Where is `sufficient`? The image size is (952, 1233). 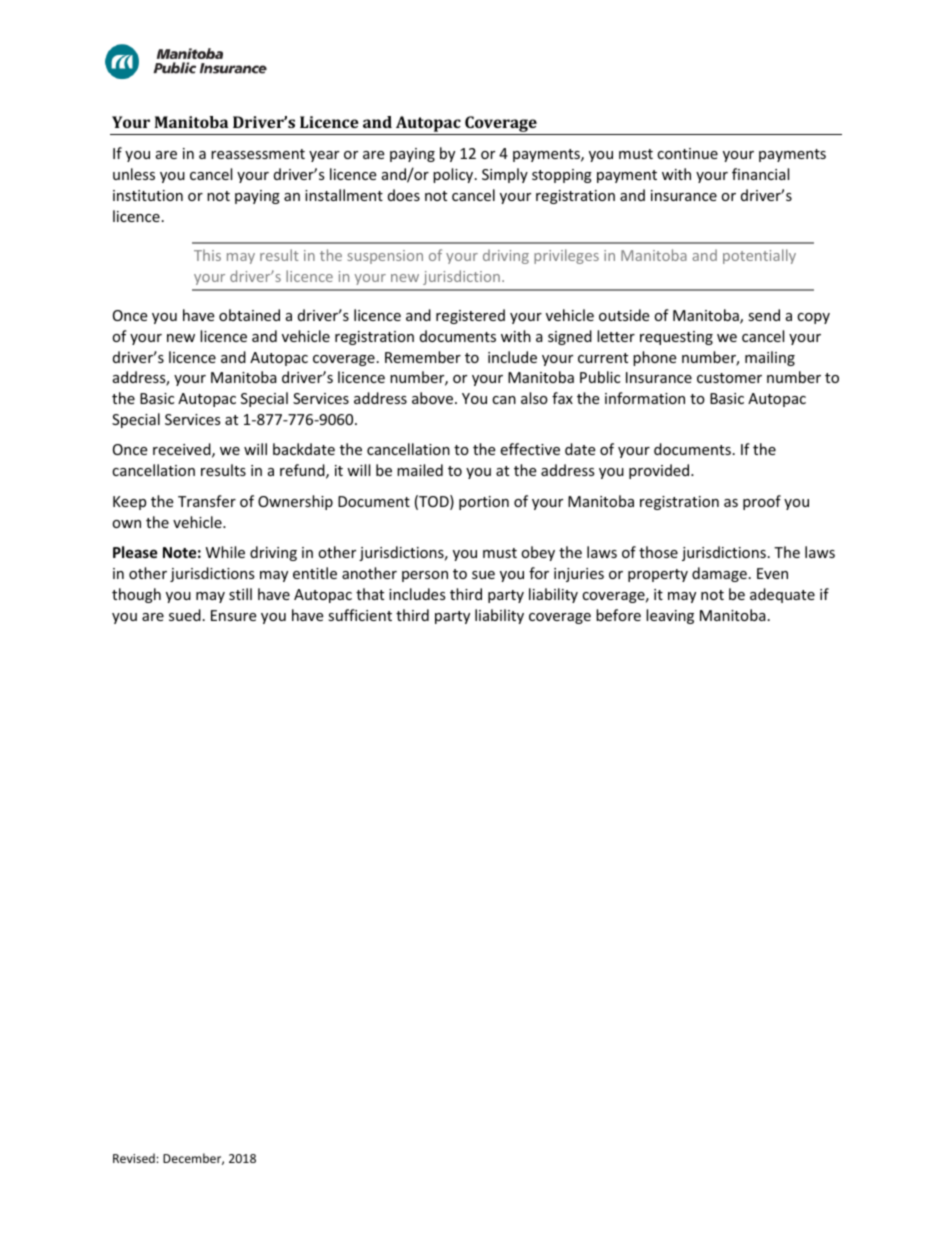
sufficient is located at coordinates (360, 615).
